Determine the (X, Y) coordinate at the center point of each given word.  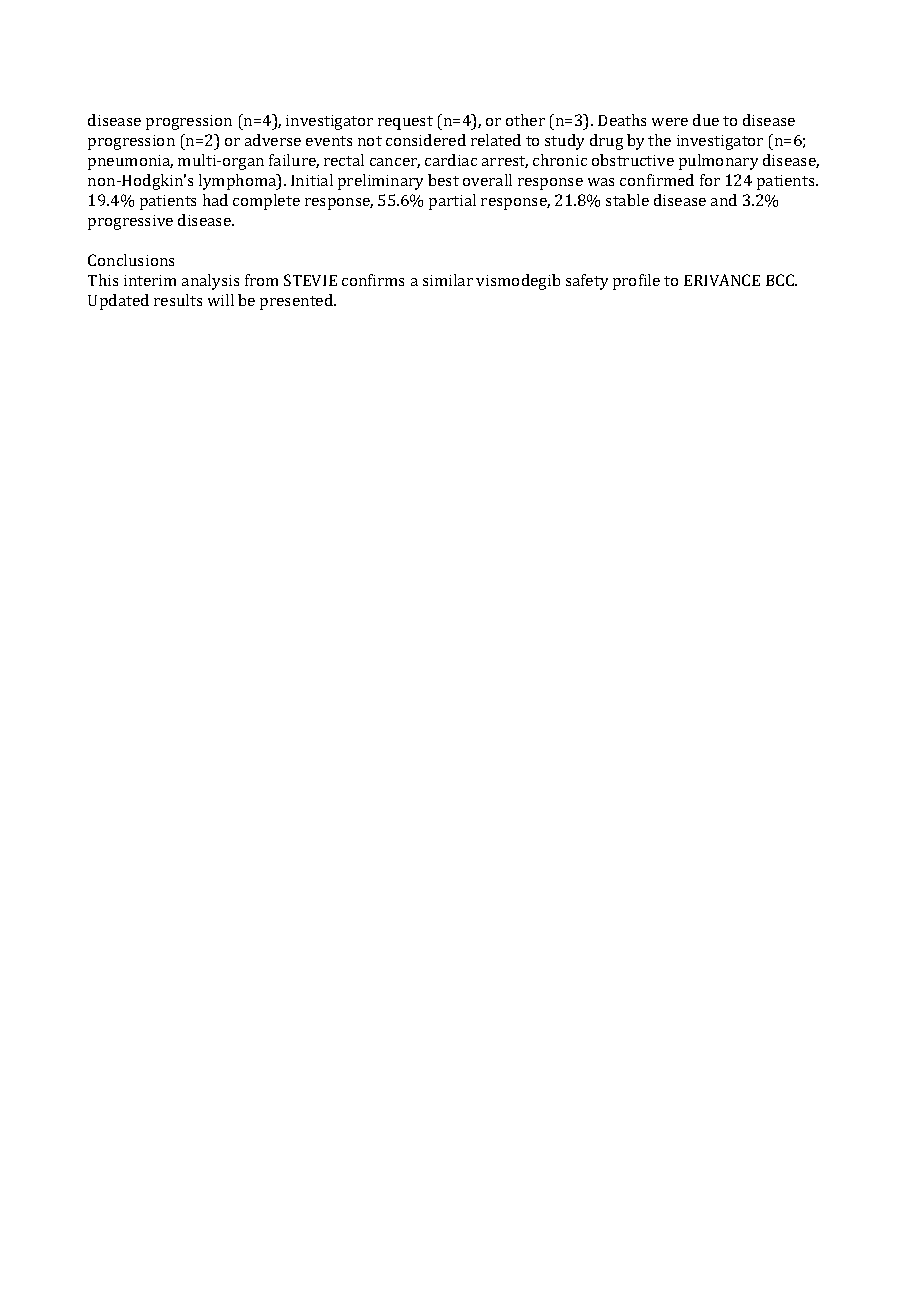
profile (636, 282)
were (670, 122)
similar (448, 280)
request (405, 123)
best (443, 180)
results (178, 300)
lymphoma (239, 182)
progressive (130, 222)
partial (452, 202)
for (710, 180)
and (724, 200)
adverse (273, 140)
